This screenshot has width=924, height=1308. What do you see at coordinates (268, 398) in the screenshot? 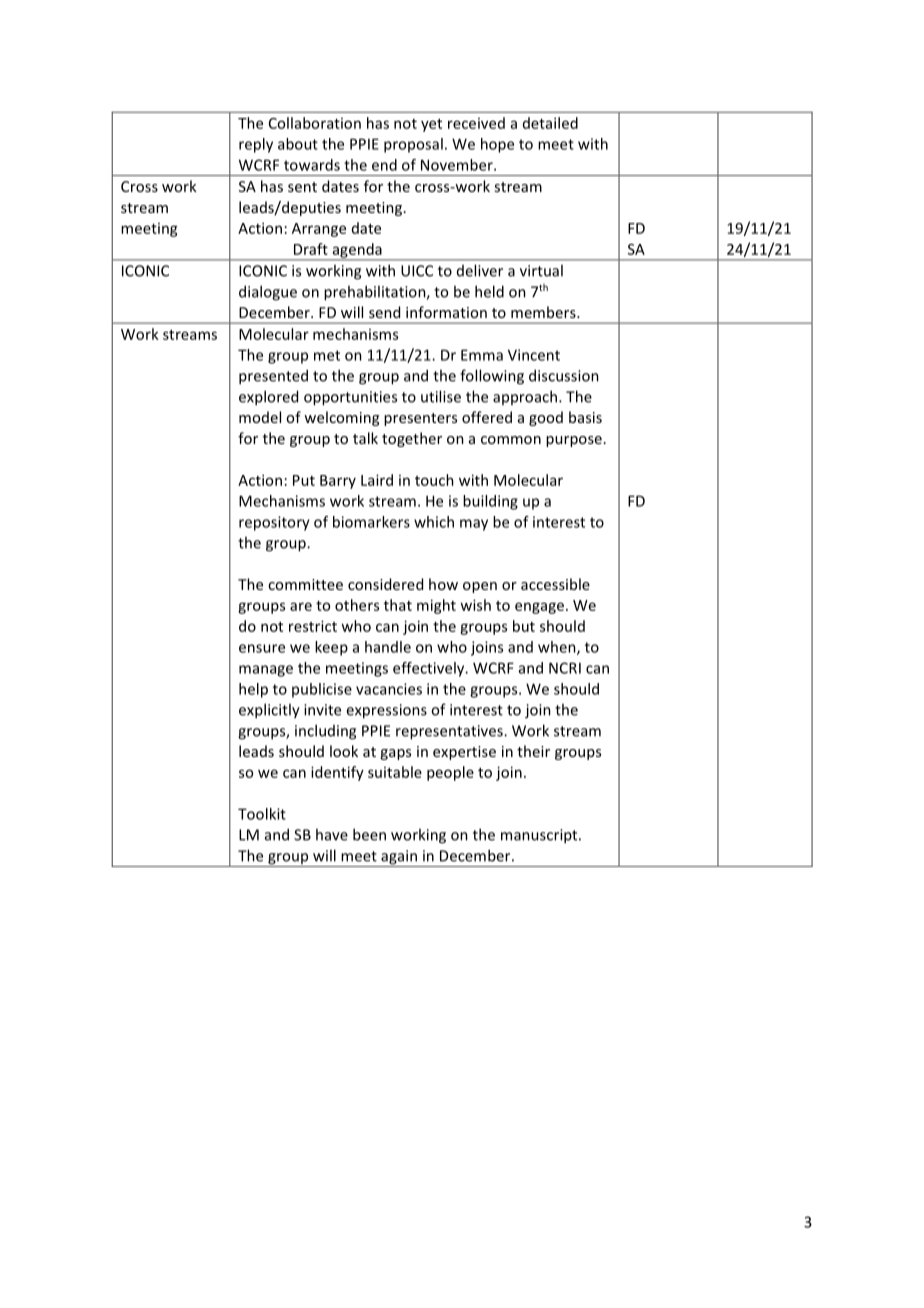
I see `explored` at bounding box center [268, 398].
